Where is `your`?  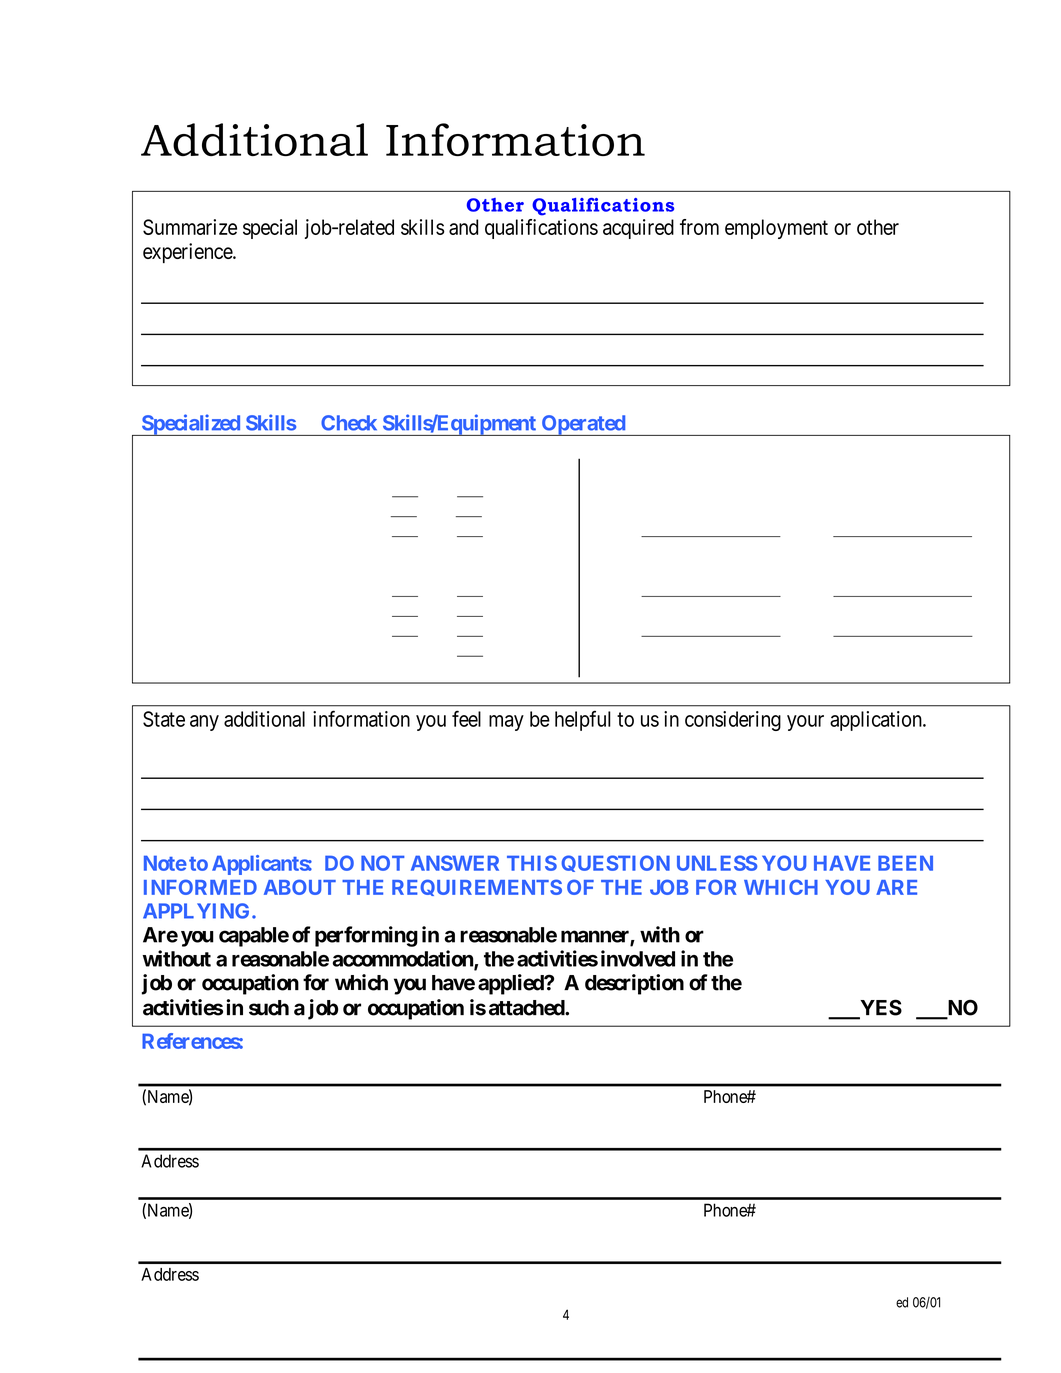 your is located at coordinates (805, 723).
